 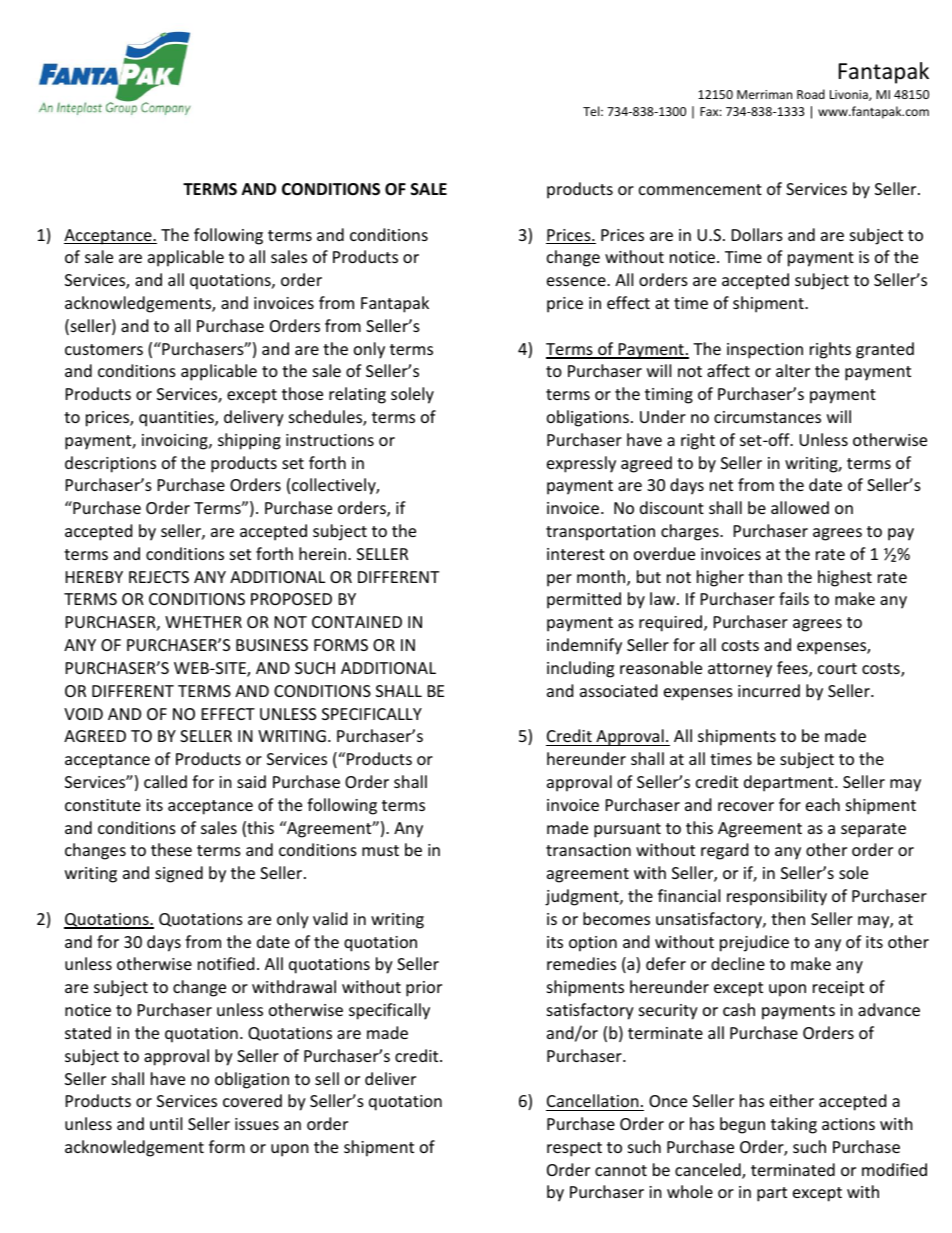 I want to click on transaction, so click(x=588, y=850).
